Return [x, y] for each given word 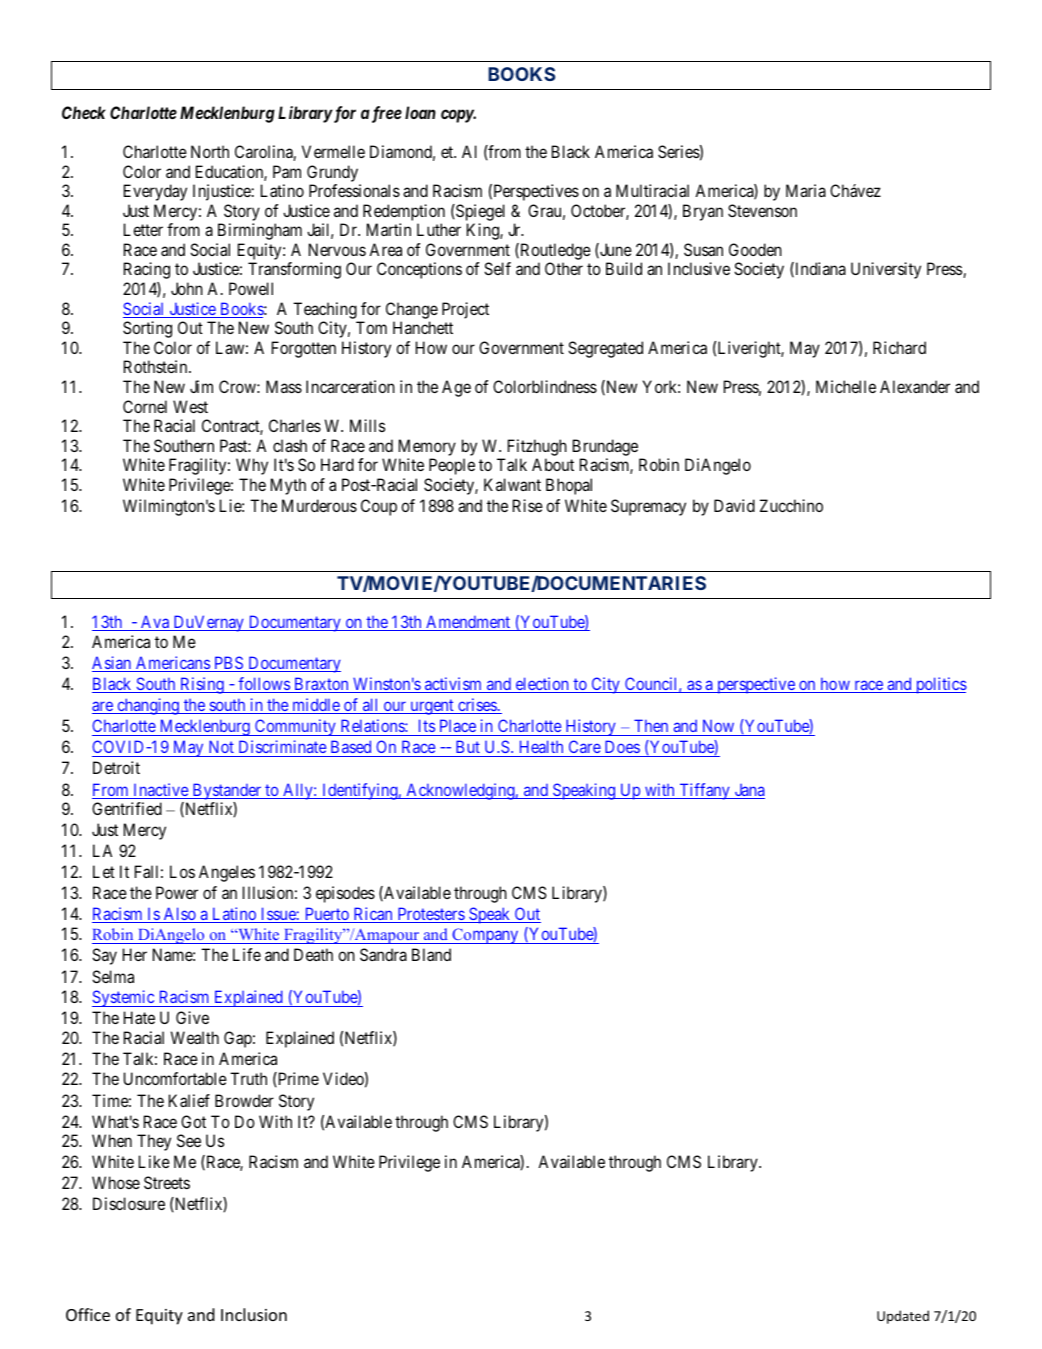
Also [179, 915]
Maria [806, 190]
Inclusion [254, 1314]
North [210, 151]
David [734, 505]
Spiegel [479, 212]
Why [252, 466]
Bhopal [569, 486]
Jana [748, 791]
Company [485, 936]
